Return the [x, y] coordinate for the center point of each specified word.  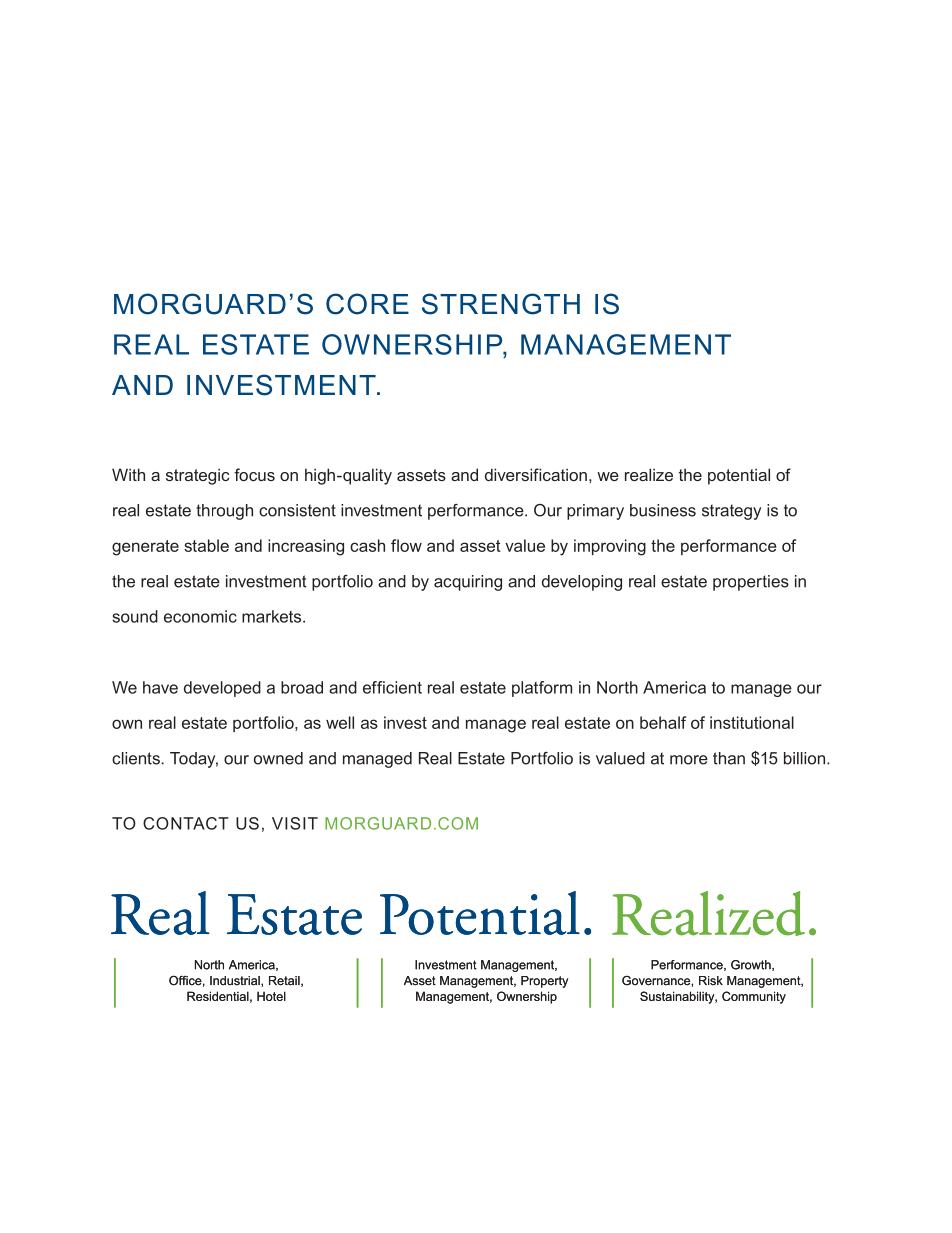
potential [739, 476]
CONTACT [186, 823]
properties [751, 583]
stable [206, 545]
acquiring [468, 583]
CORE [367, 304]
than [729, 758]
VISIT [295, 823]
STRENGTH [501, 304]
